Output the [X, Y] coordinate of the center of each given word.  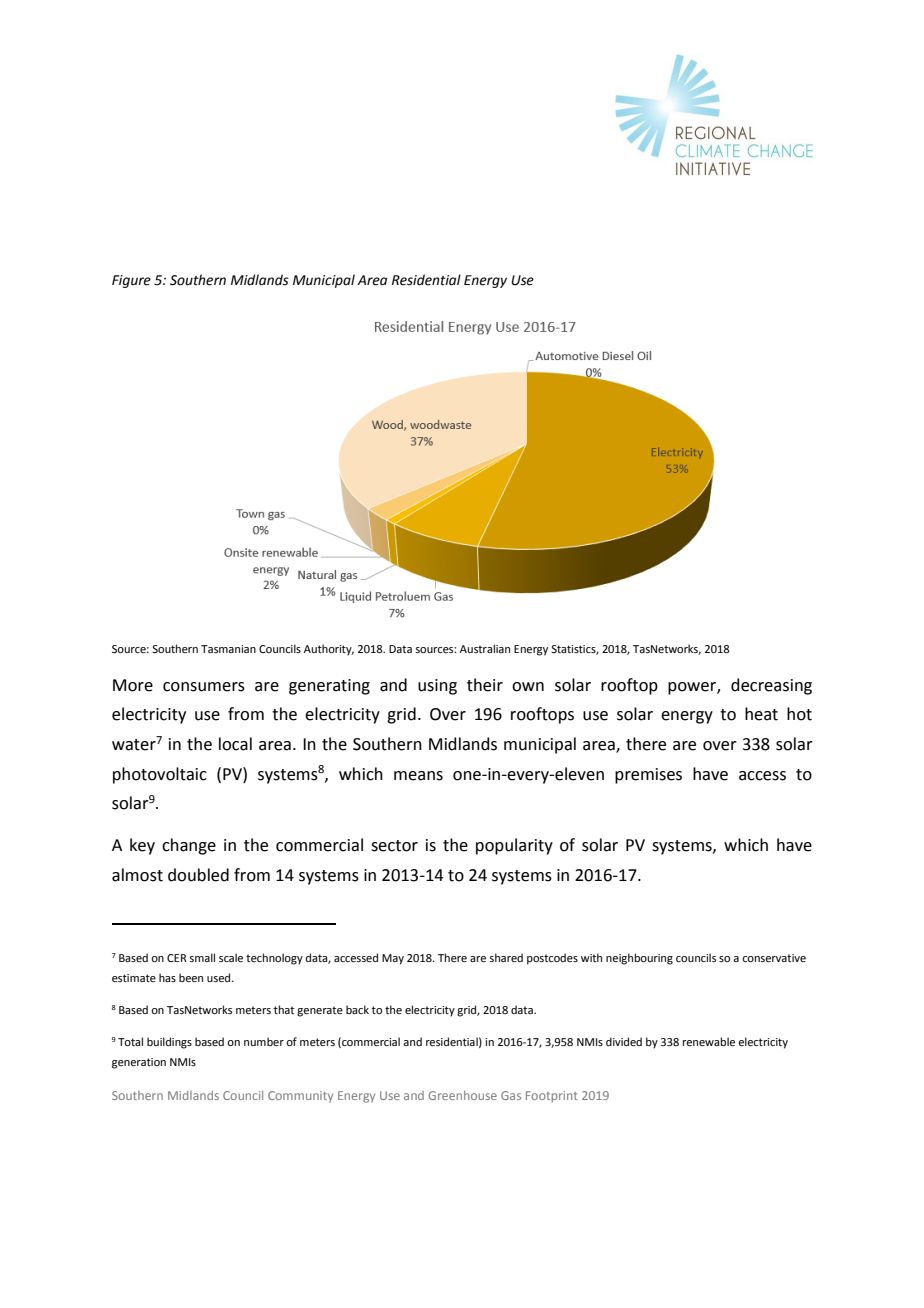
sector [394, 846]
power [693, 688]
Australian [485, 648]
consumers [204, 687]
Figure [131, 281]
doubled [198, 875]
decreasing [771, 686]
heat [761, 714]
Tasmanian [228, 649]
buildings [169, 1043]
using [437, 687]
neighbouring [639, 959]
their [485, 685]
